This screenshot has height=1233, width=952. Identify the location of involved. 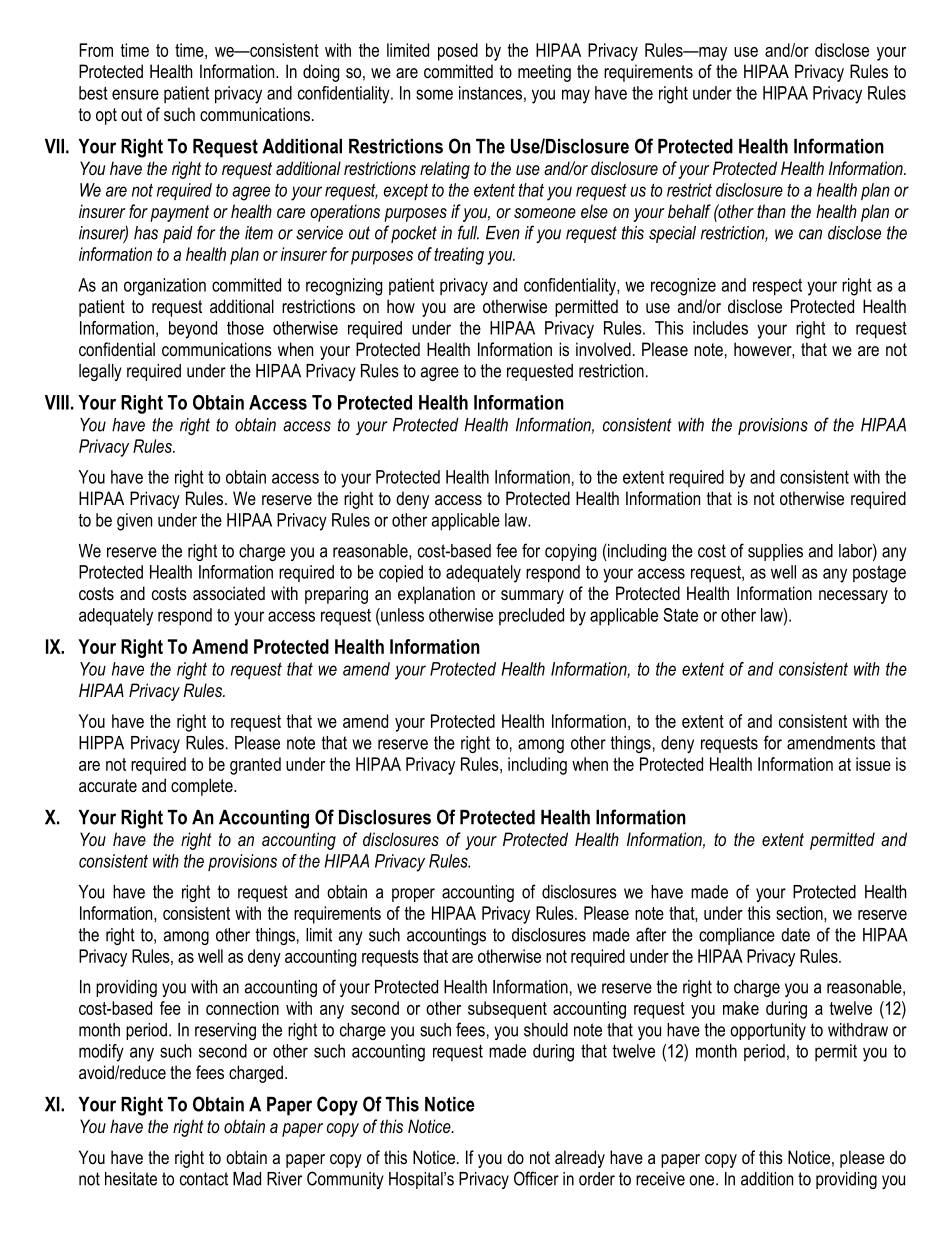
(603, 349).
